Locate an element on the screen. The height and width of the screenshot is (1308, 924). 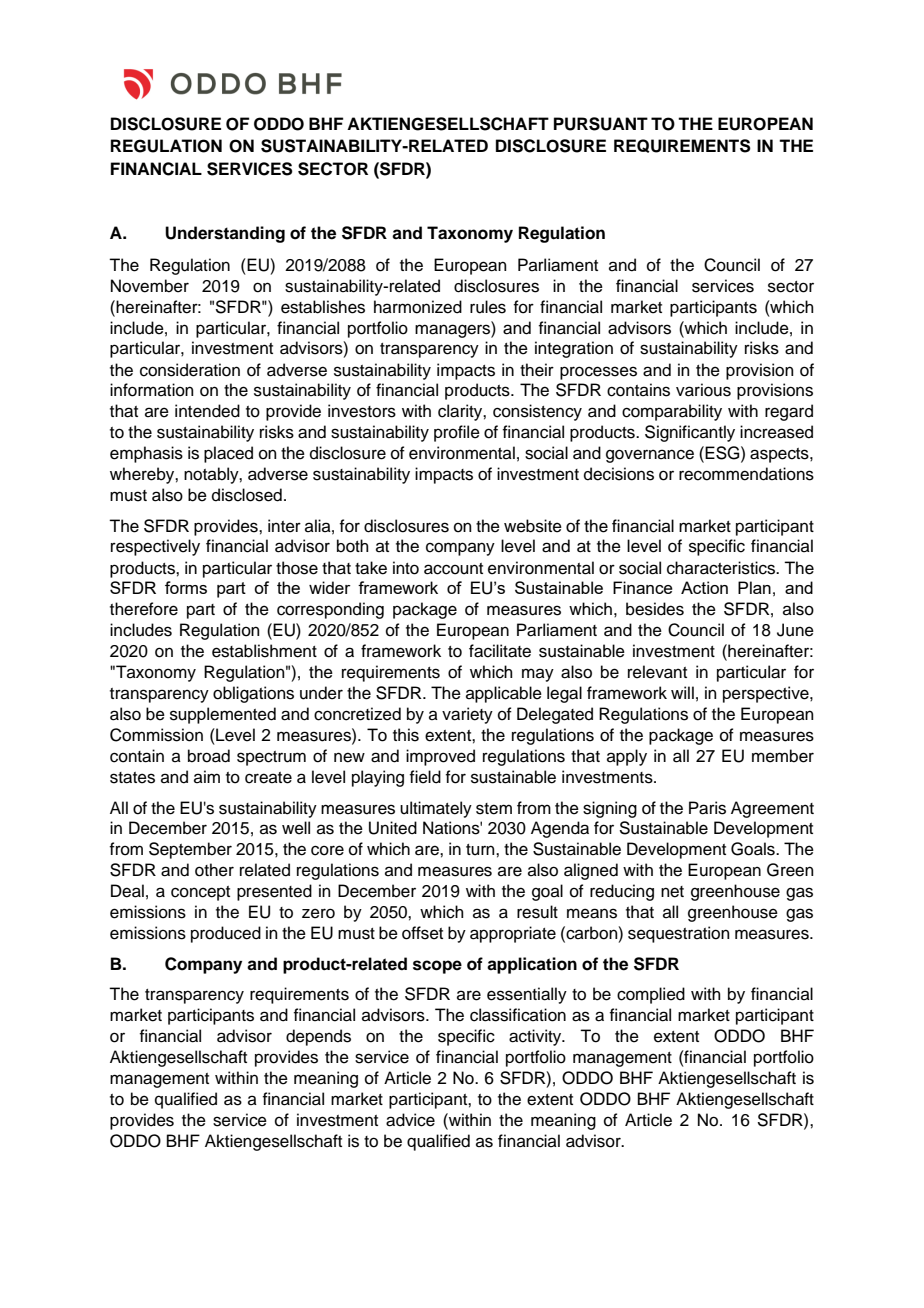
profile is located at coordinates (457, 433).
